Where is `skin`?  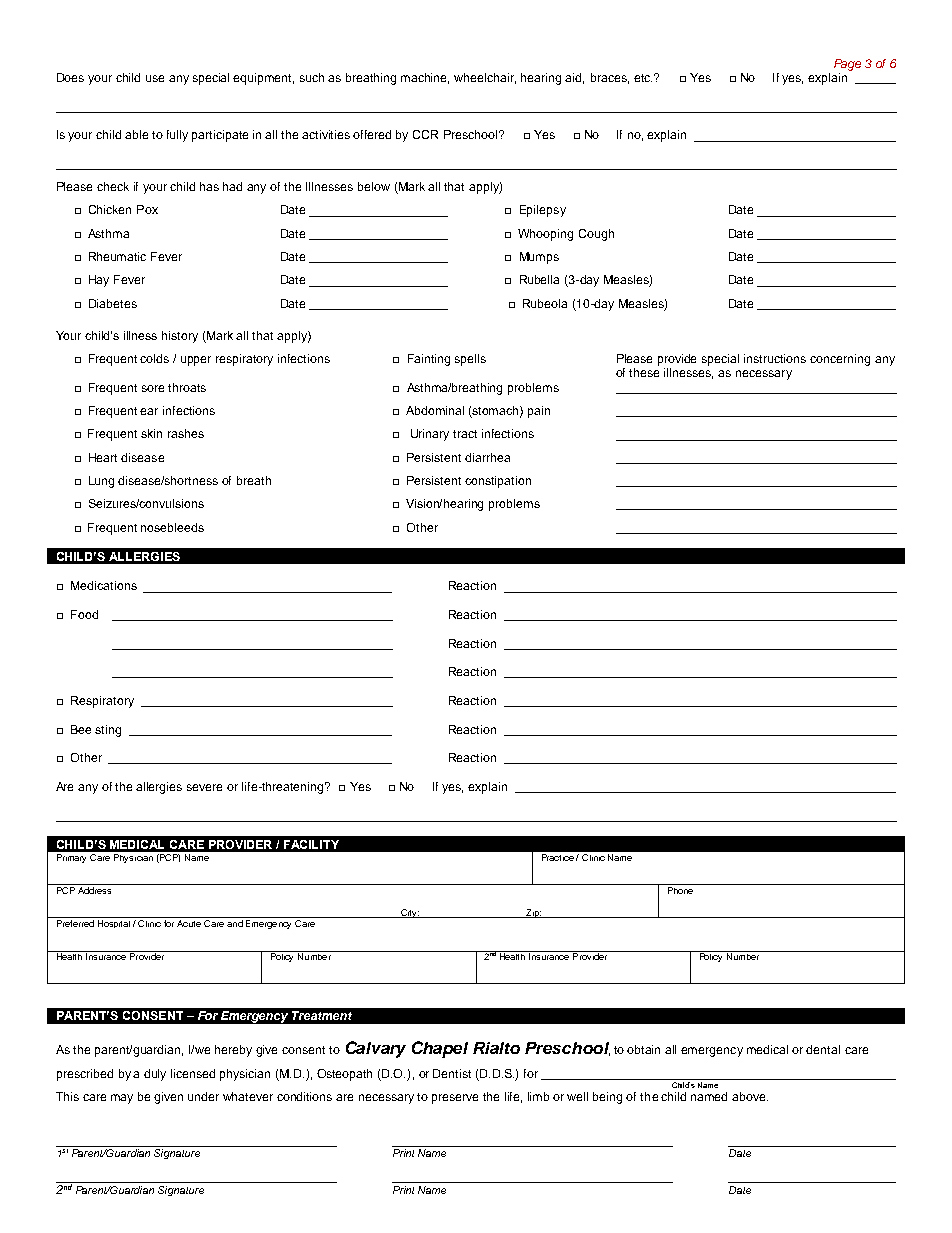
skin is located at coordinates (151, 433).
